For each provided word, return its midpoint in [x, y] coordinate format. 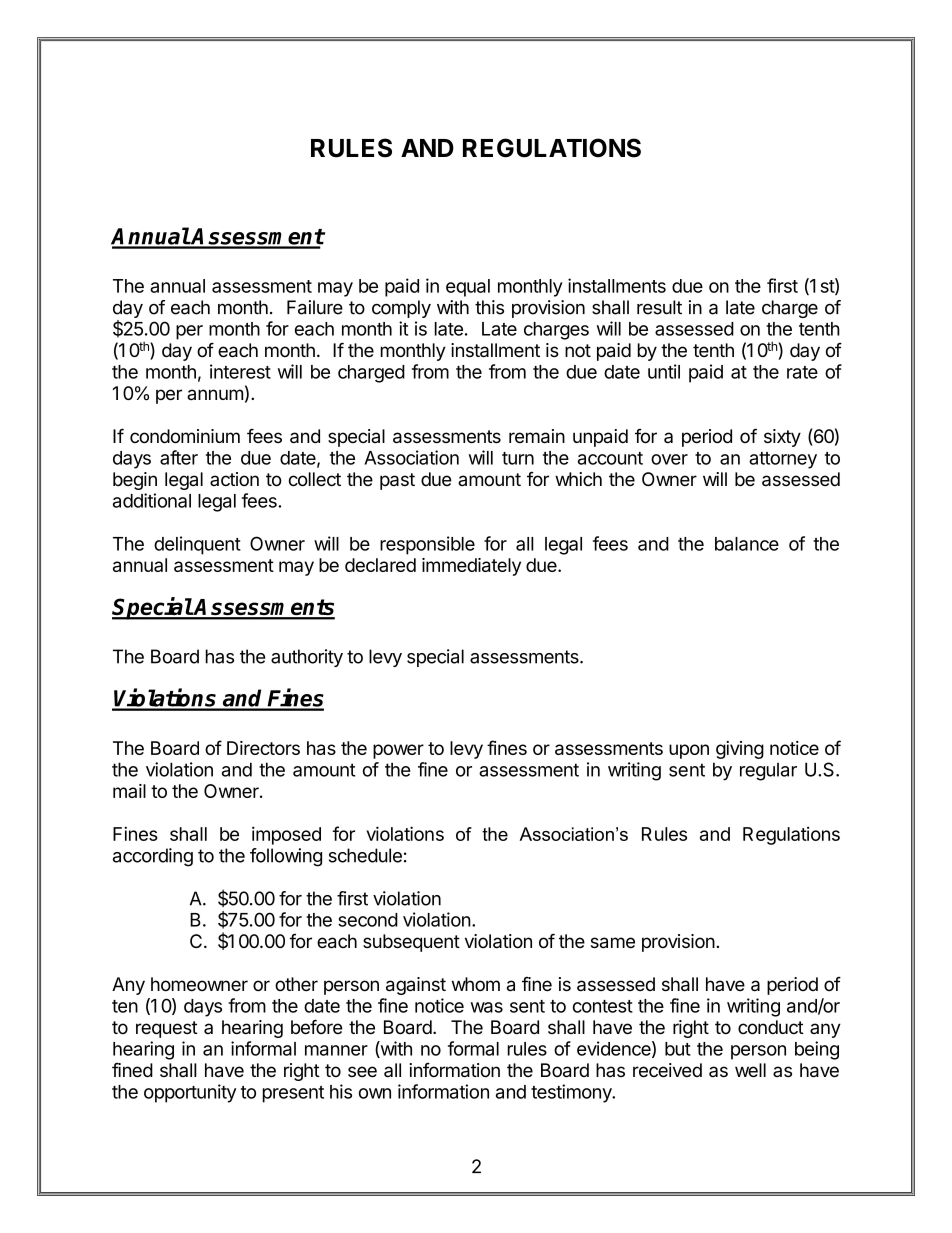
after [179, 457]
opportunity [190, 1093]
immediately [471, 567]
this [489, 307]
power [398, 751]
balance [747, 544]
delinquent [197, 545]
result [659, 307]
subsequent [411, 943]
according [153, 857]
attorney [783, 460]
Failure [315, 307]
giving [740, 750]
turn [518, 458]
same [613, 943]
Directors [263, 748]
